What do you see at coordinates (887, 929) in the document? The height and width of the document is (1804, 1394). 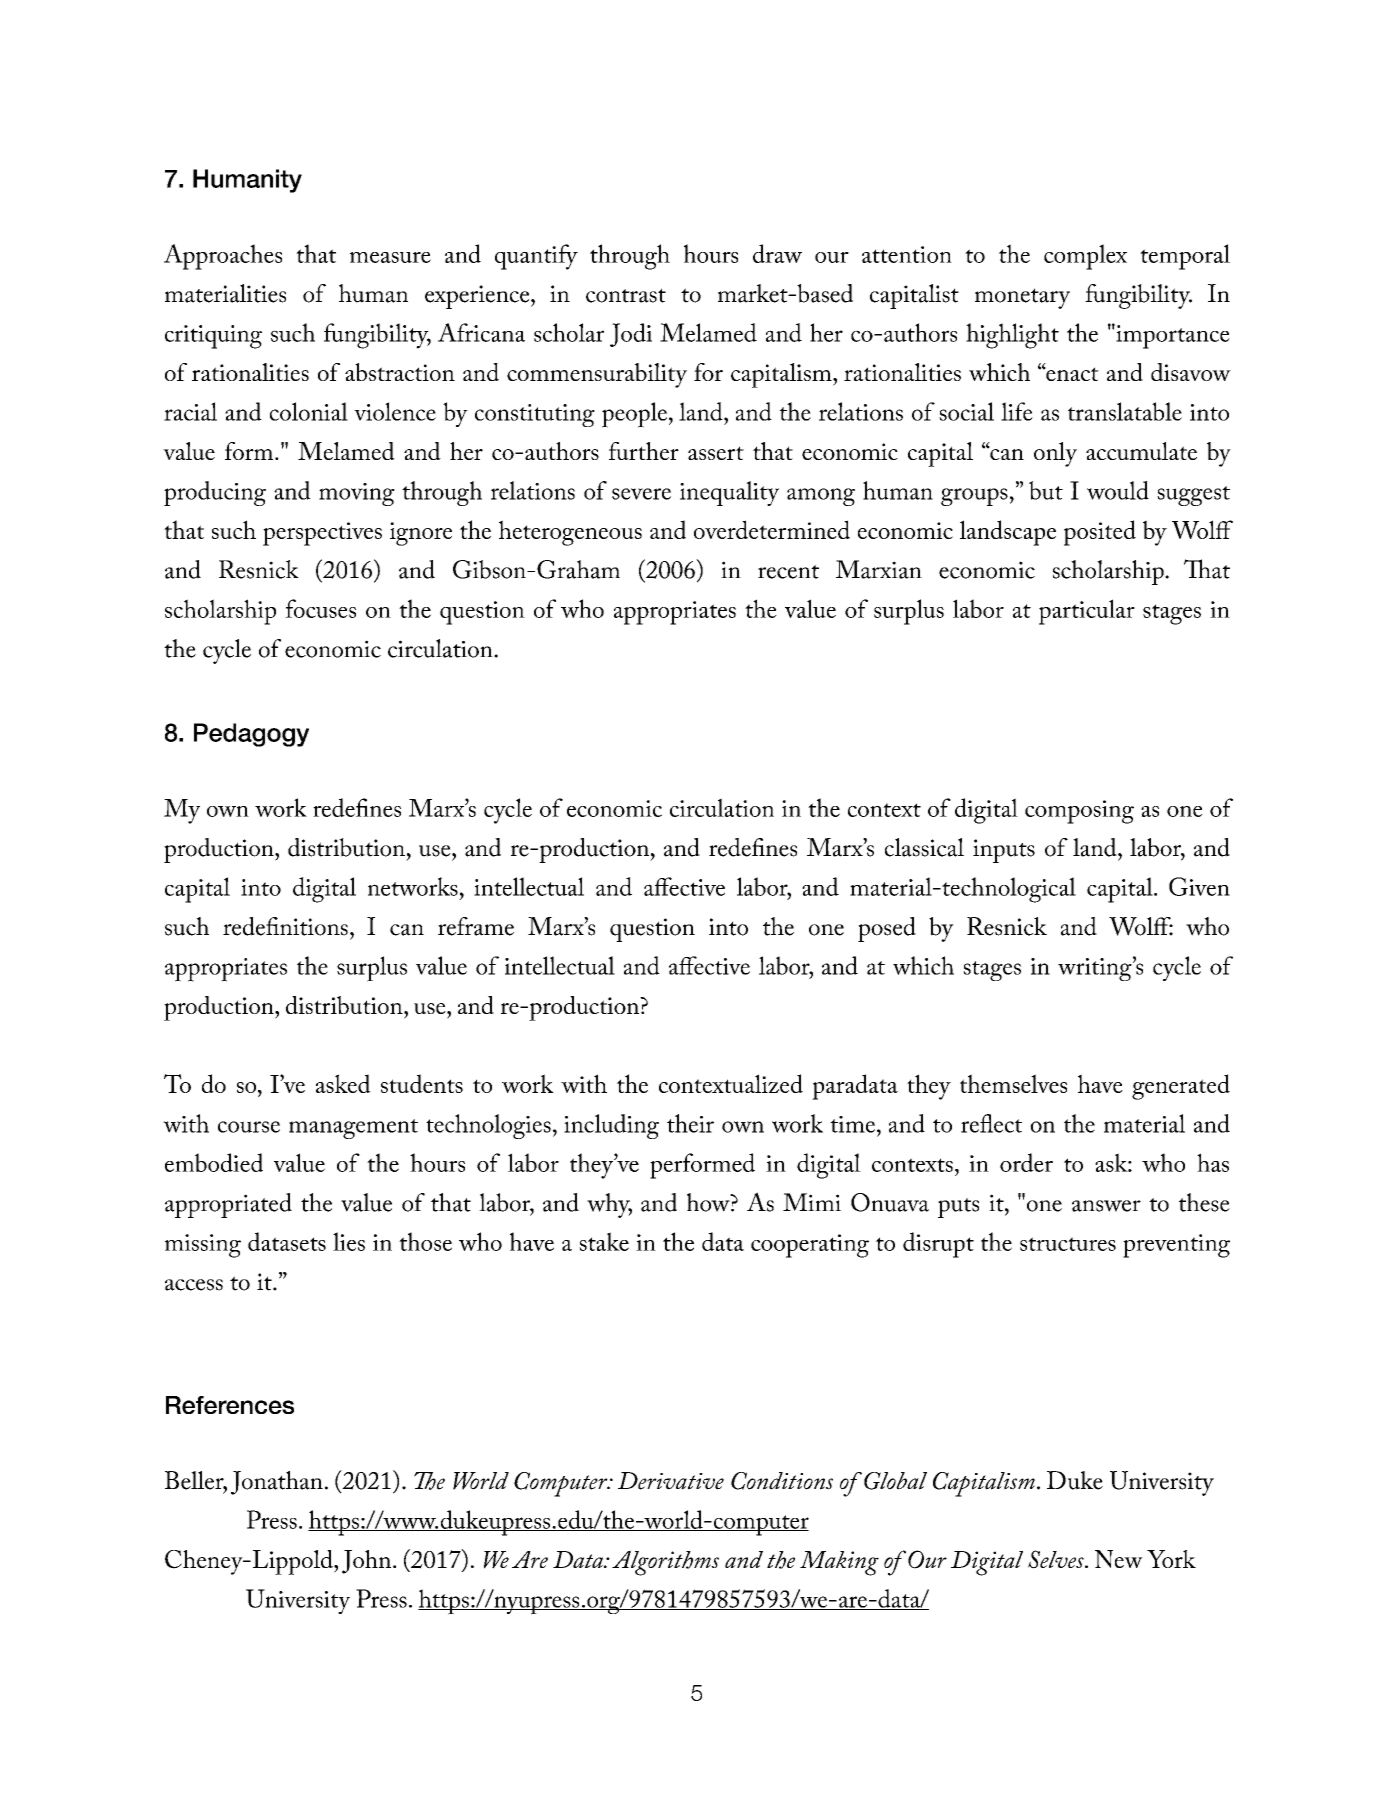 I see `posed` at bounding box center [887, 929].
